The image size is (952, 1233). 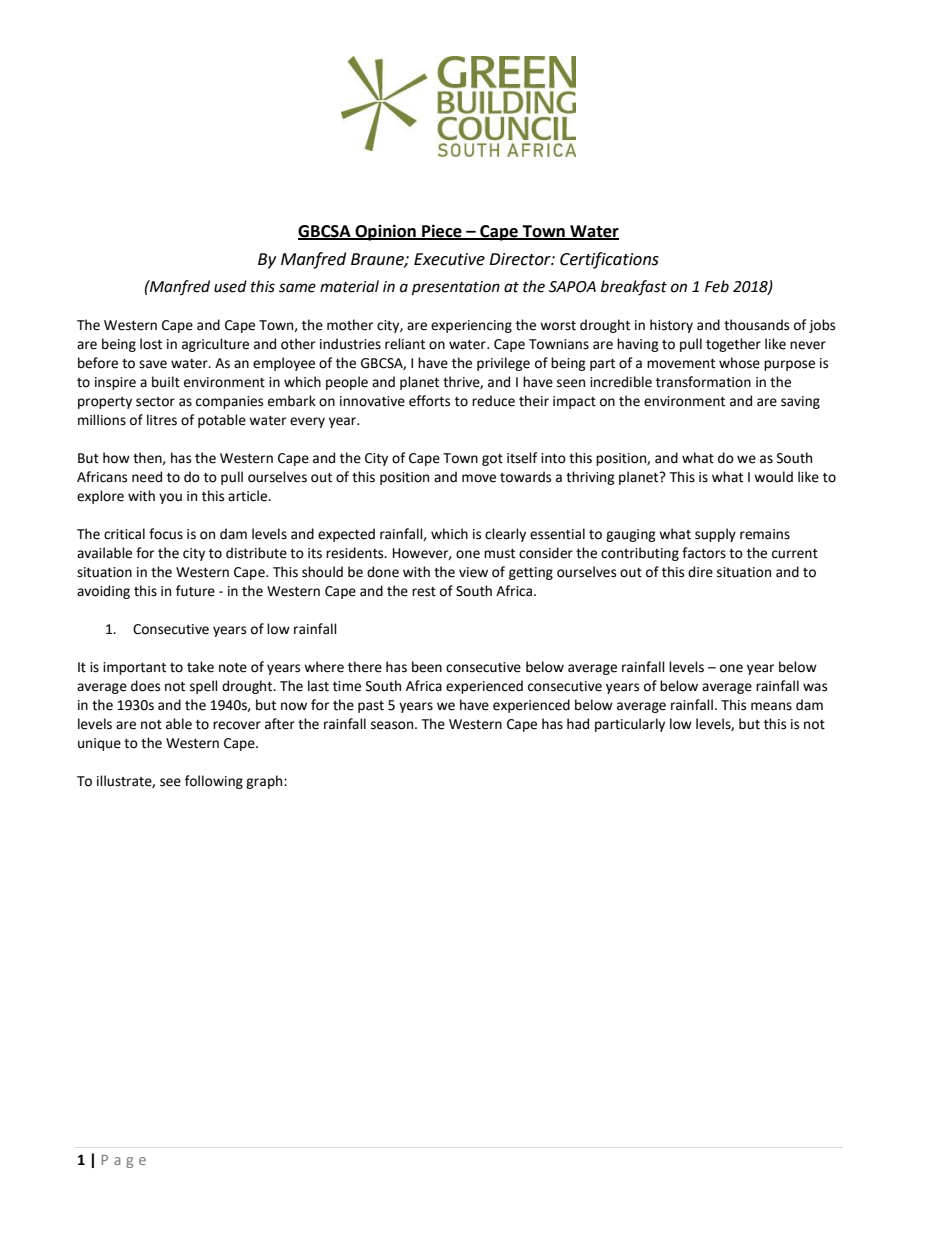 I want to click on used, so click(x=230, y=286).
